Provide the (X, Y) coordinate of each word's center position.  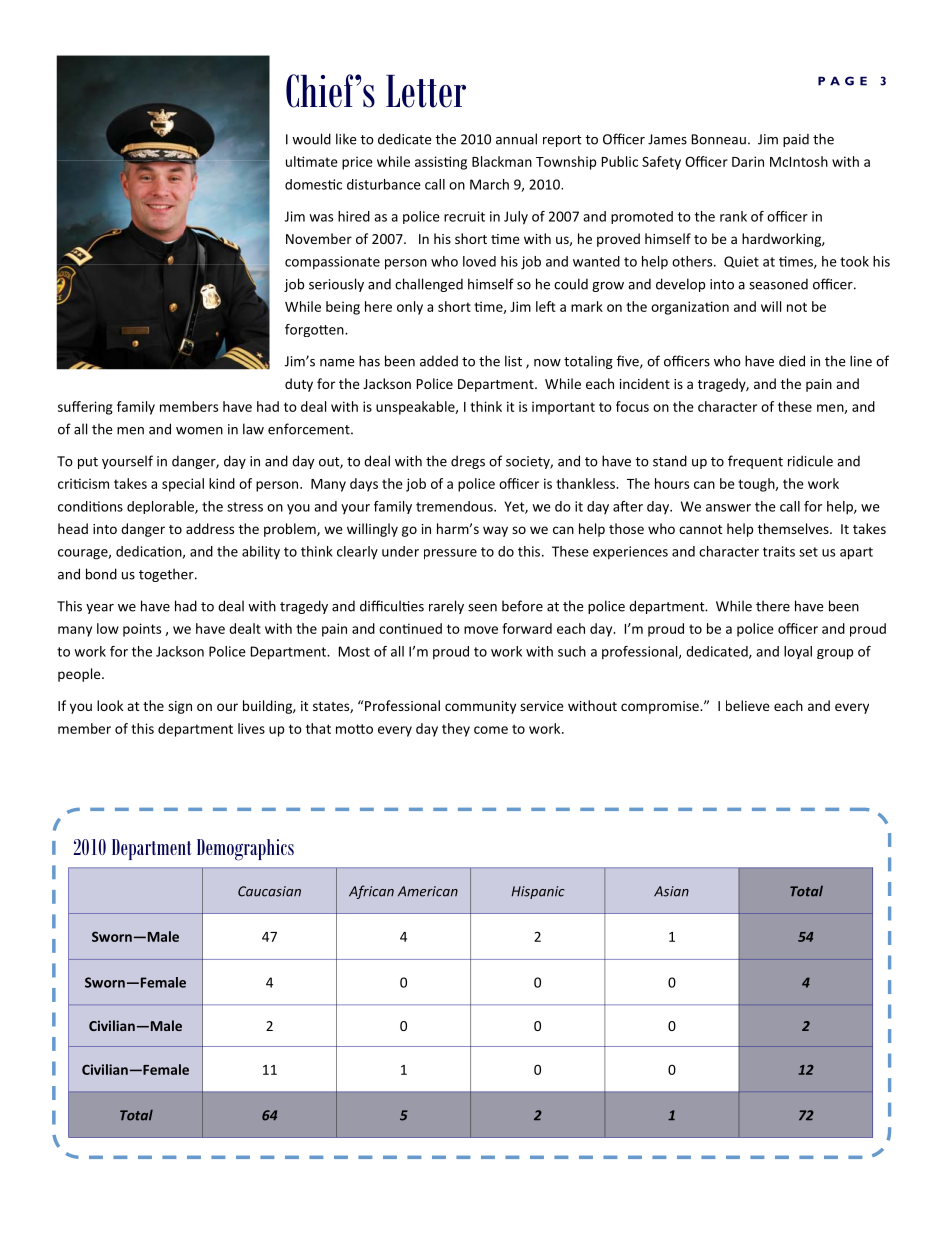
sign (180, 707)
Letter (426, 91)
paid (796, 140)
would (311, 139)
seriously (336, 285)
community (480, 707)
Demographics (245, 850)
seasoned (778, 284)
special (183, 485)
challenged (429, 285)
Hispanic (538, 892)
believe (748, 705)
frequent (755, 462)
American (428, 891)
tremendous (455, 506)
